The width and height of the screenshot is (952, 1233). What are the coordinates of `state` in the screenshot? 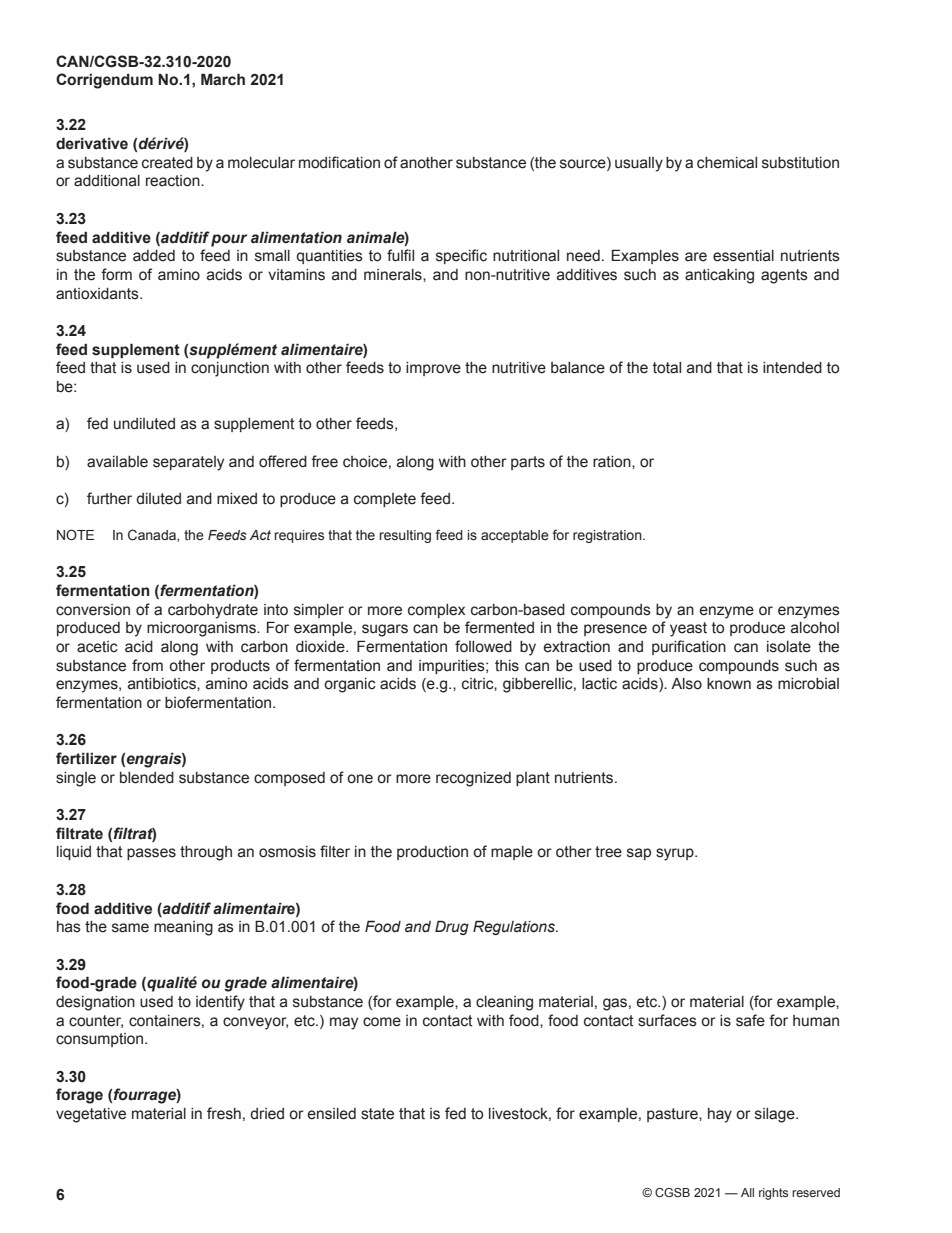 It's located at (377, 1114).
